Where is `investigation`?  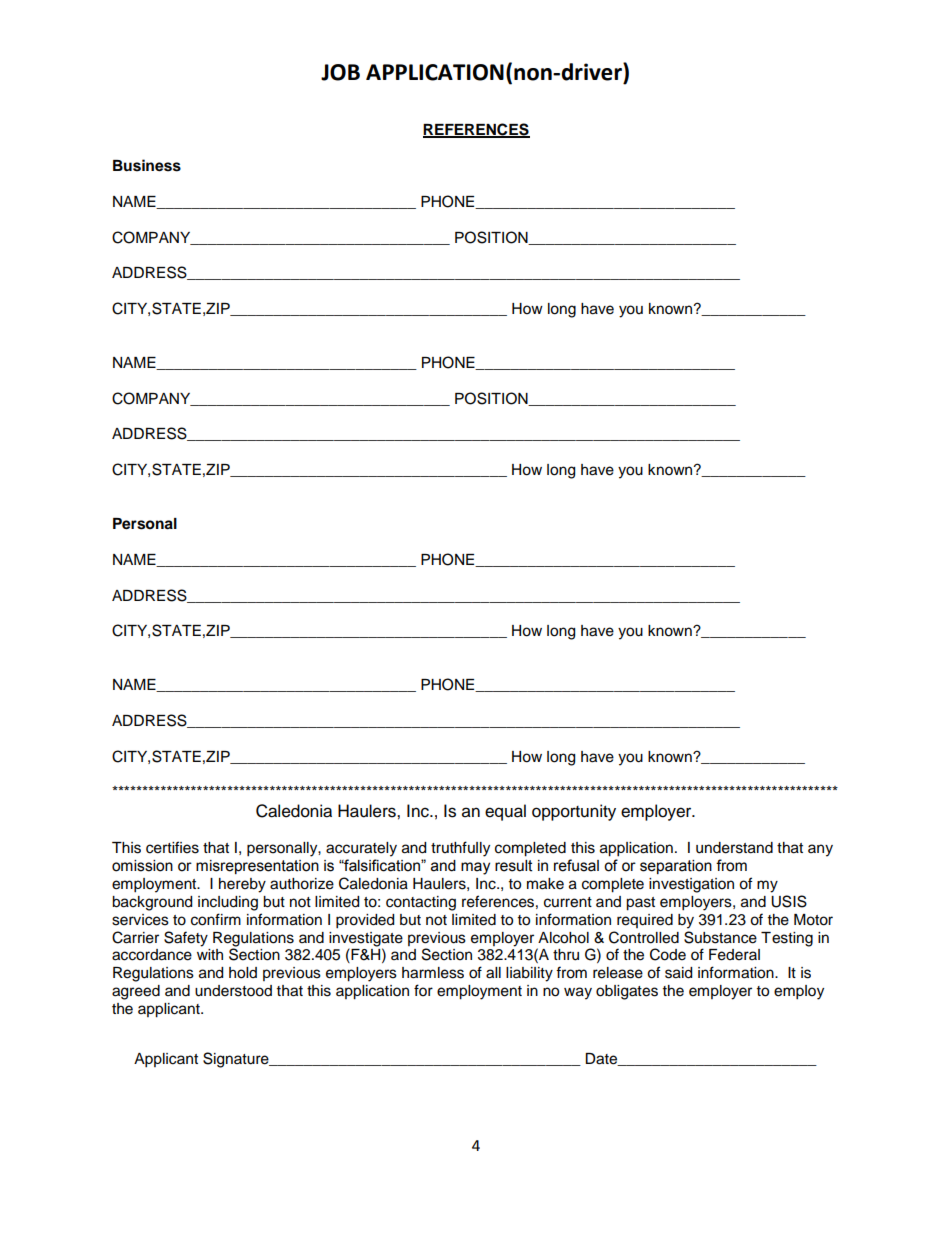 investigation is located at coordinates (691, 885).
